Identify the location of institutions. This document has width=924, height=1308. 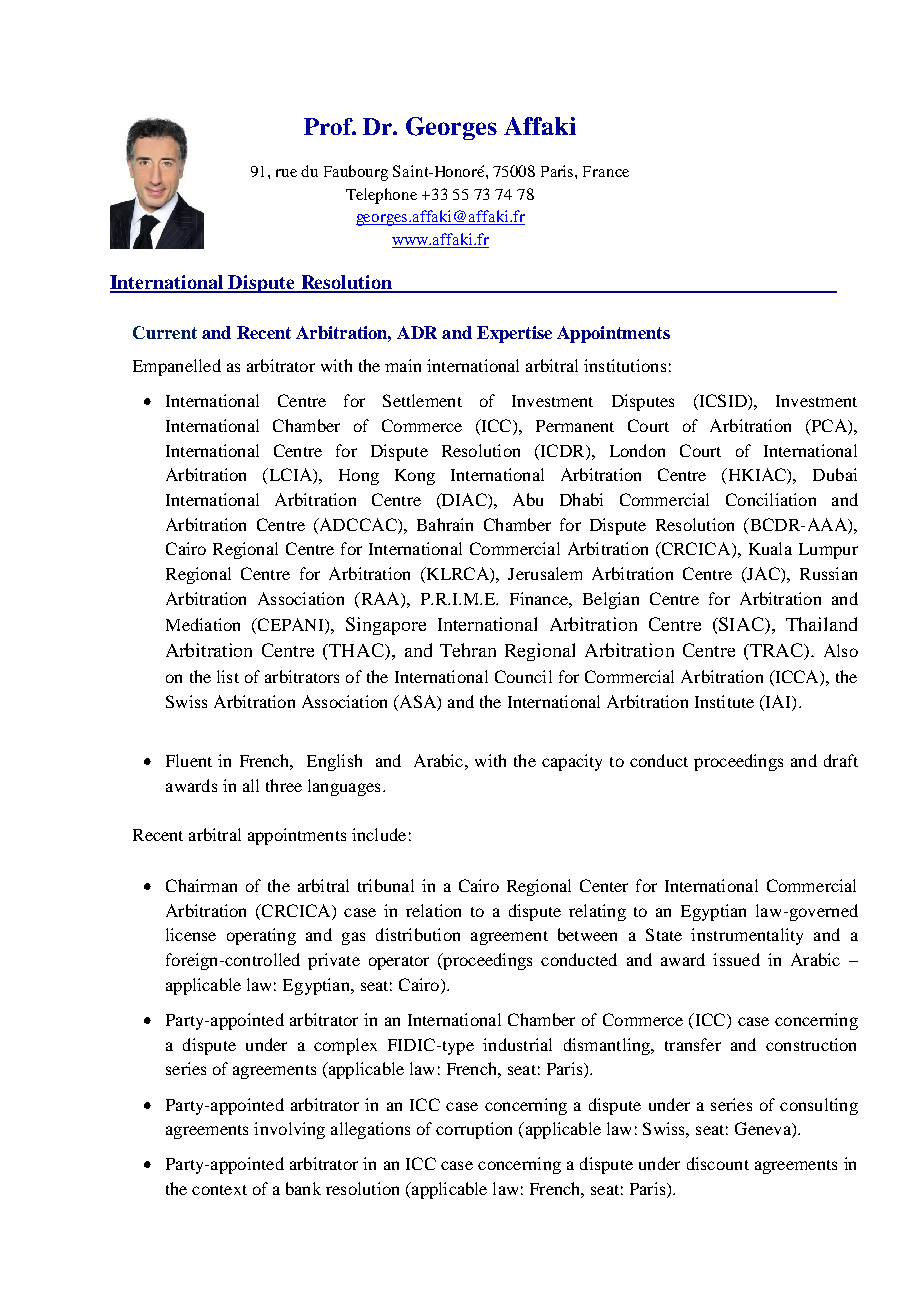
(625, 365).
